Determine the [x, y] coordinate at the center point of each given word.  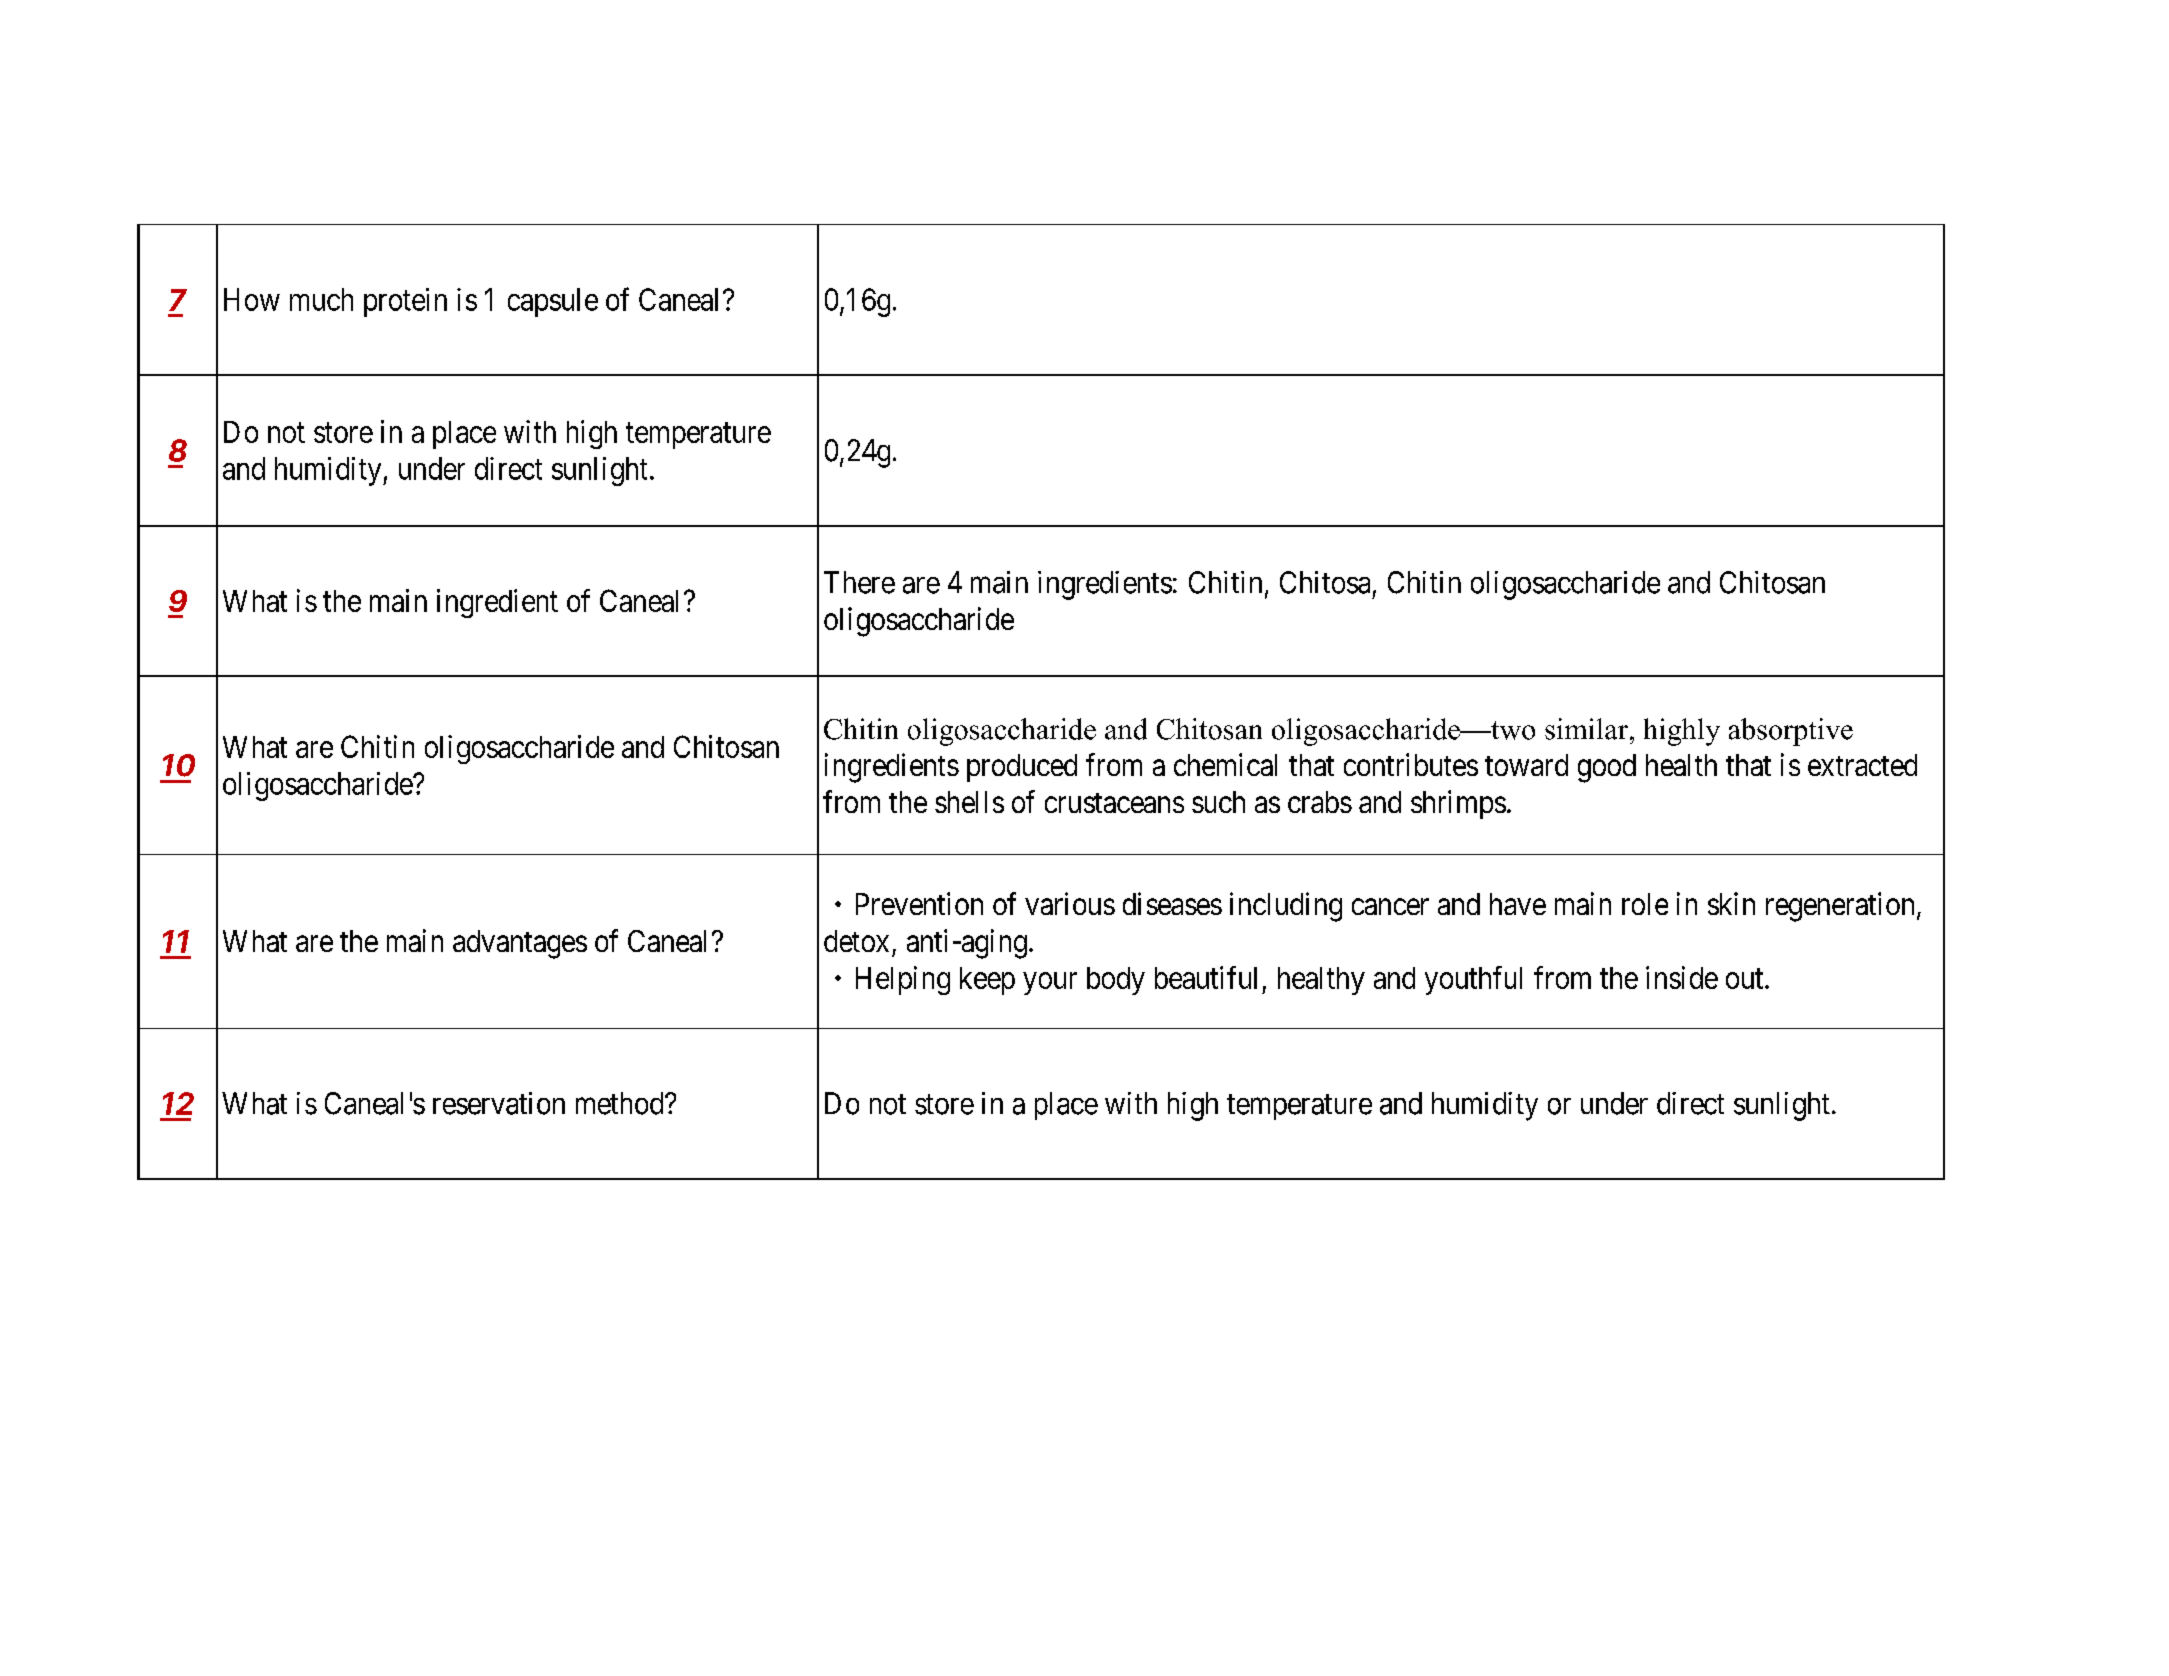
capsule [553, 302]
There [859, 582]
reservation [499, 1103]
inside [1682, 977]
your [1050, 983]
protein [405, 302]
